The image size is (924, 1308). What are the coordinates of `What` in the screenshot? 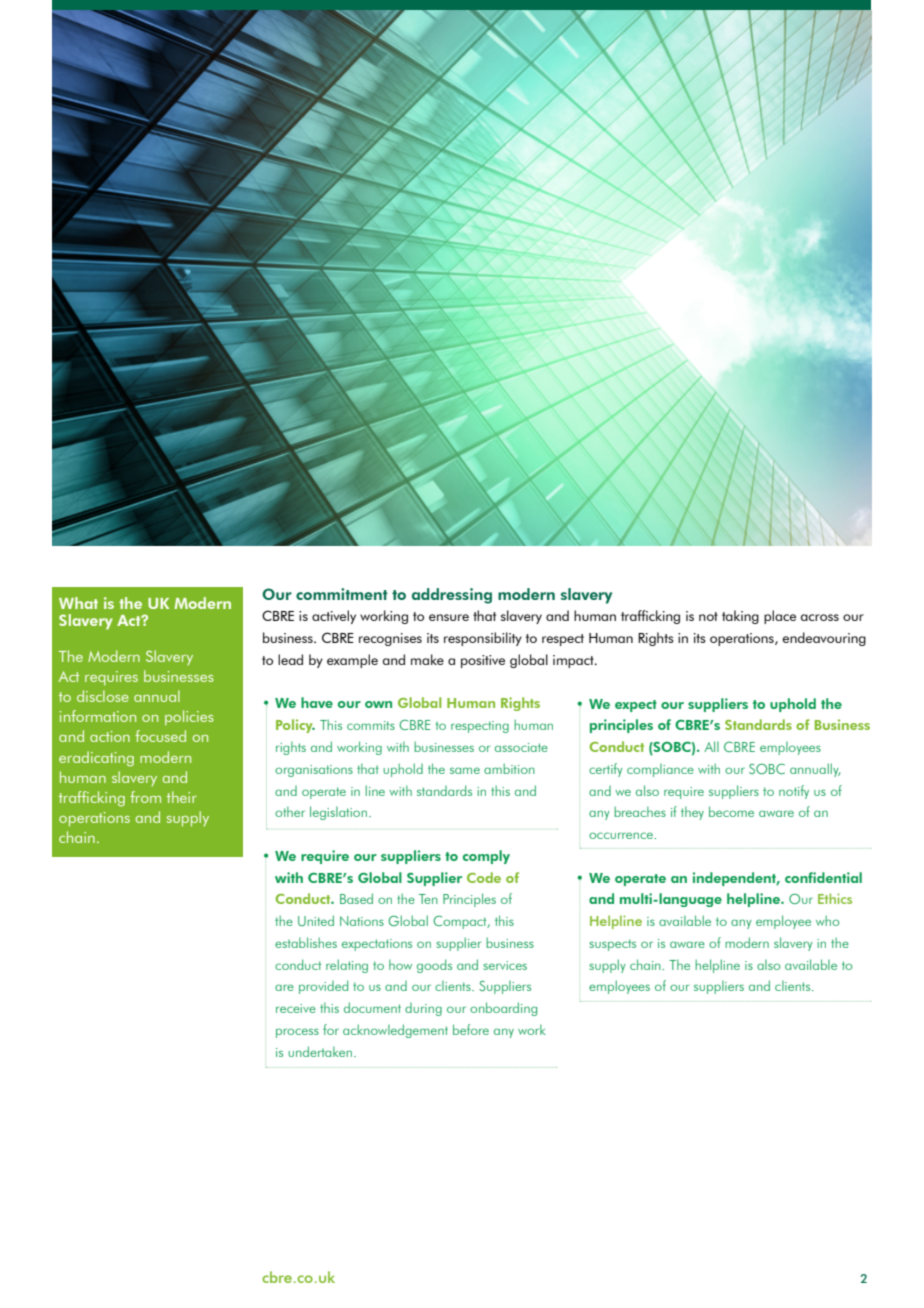 It's located at (78, 603).
